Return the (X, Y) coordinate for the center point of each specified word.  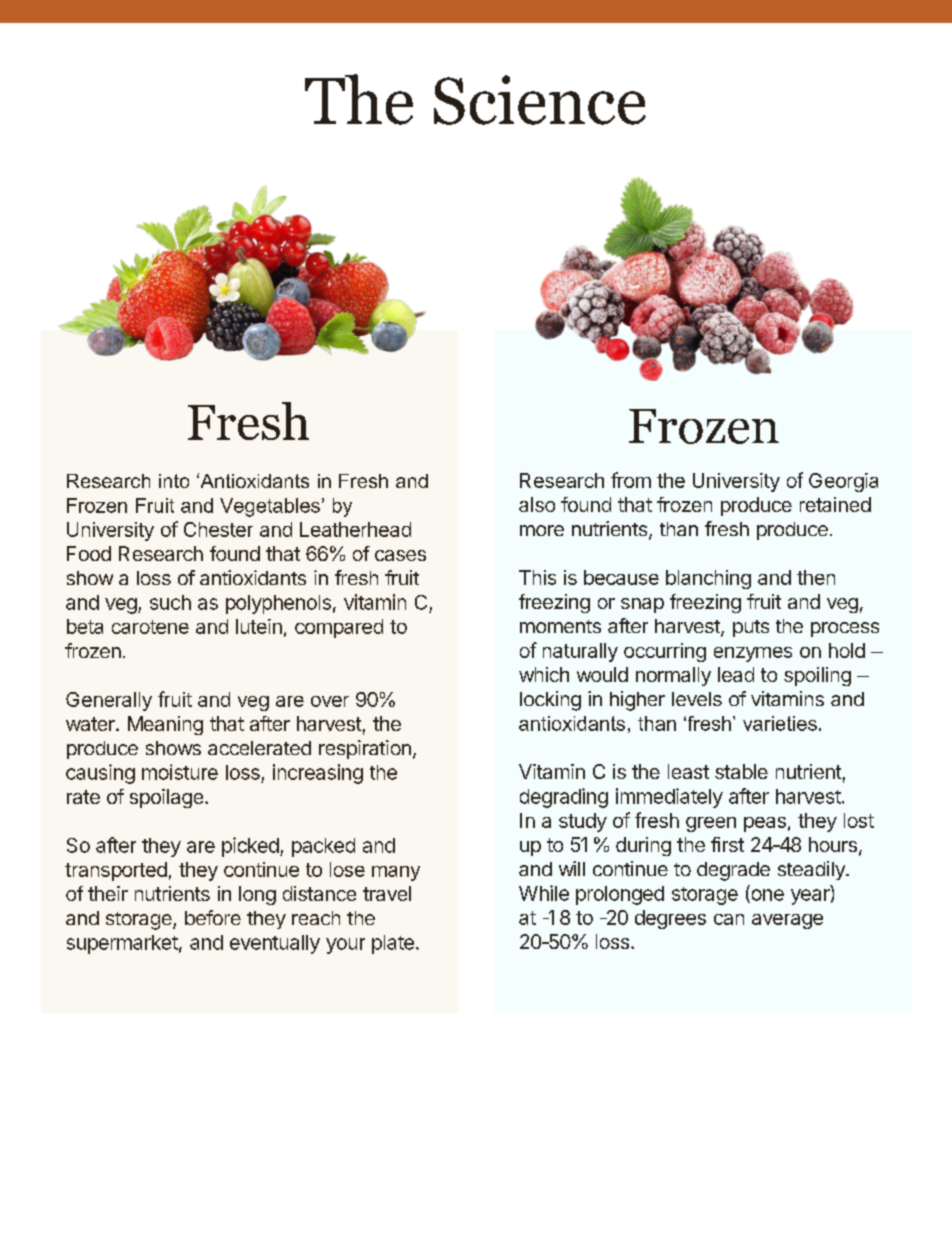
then (816, 577)
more (542, 530)
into (174, 481)
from (631, 480)
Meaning (165, 725)
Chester (218, 529)
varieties (780, 723)
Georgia (843, 482)
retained (835, 504)
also (537, 504)
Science (540, 100)
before (213, 917)
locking (550, 701)
